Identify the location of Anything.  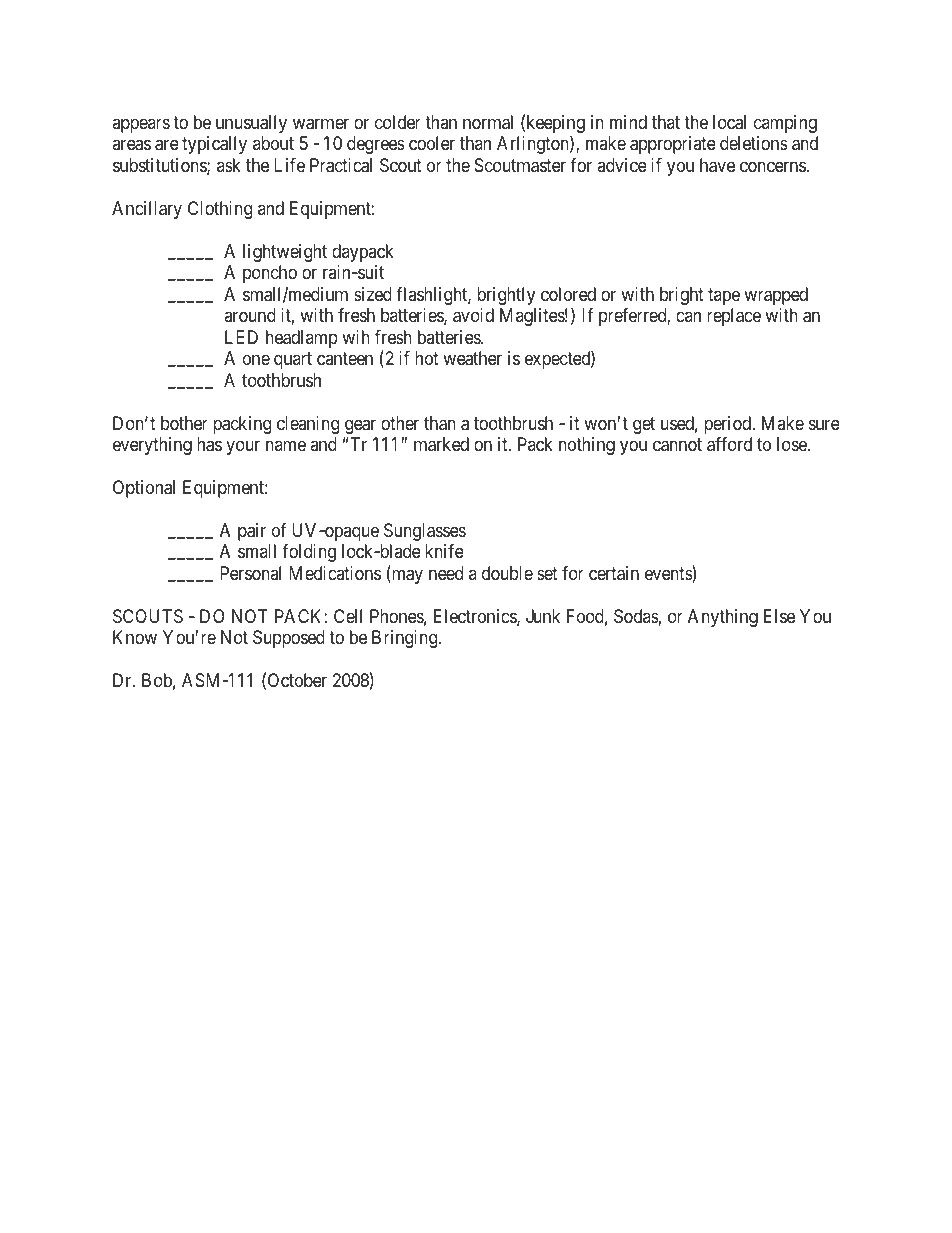
(723, 618).
